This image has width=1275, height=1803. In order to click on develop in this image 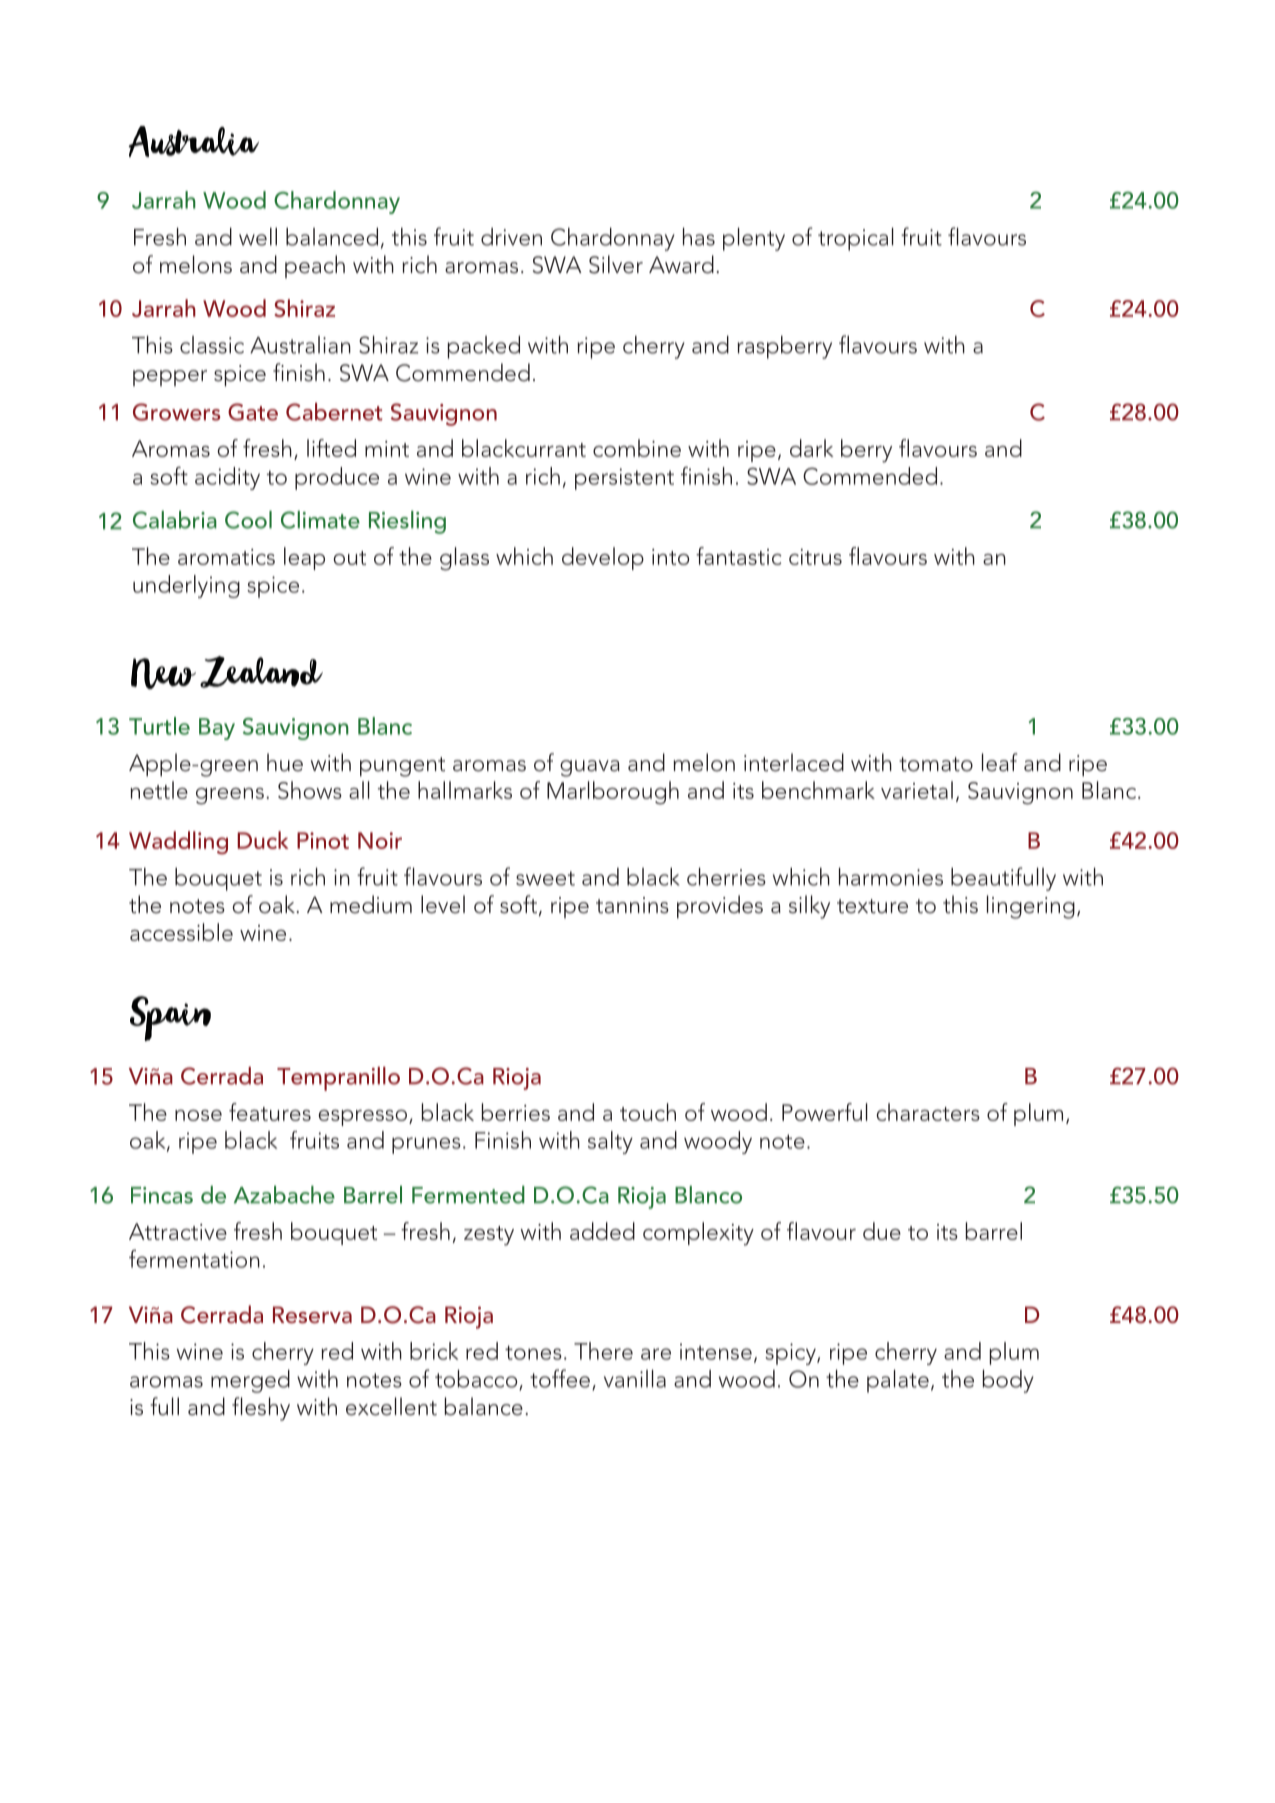, I will do `click(603, 558)`.
